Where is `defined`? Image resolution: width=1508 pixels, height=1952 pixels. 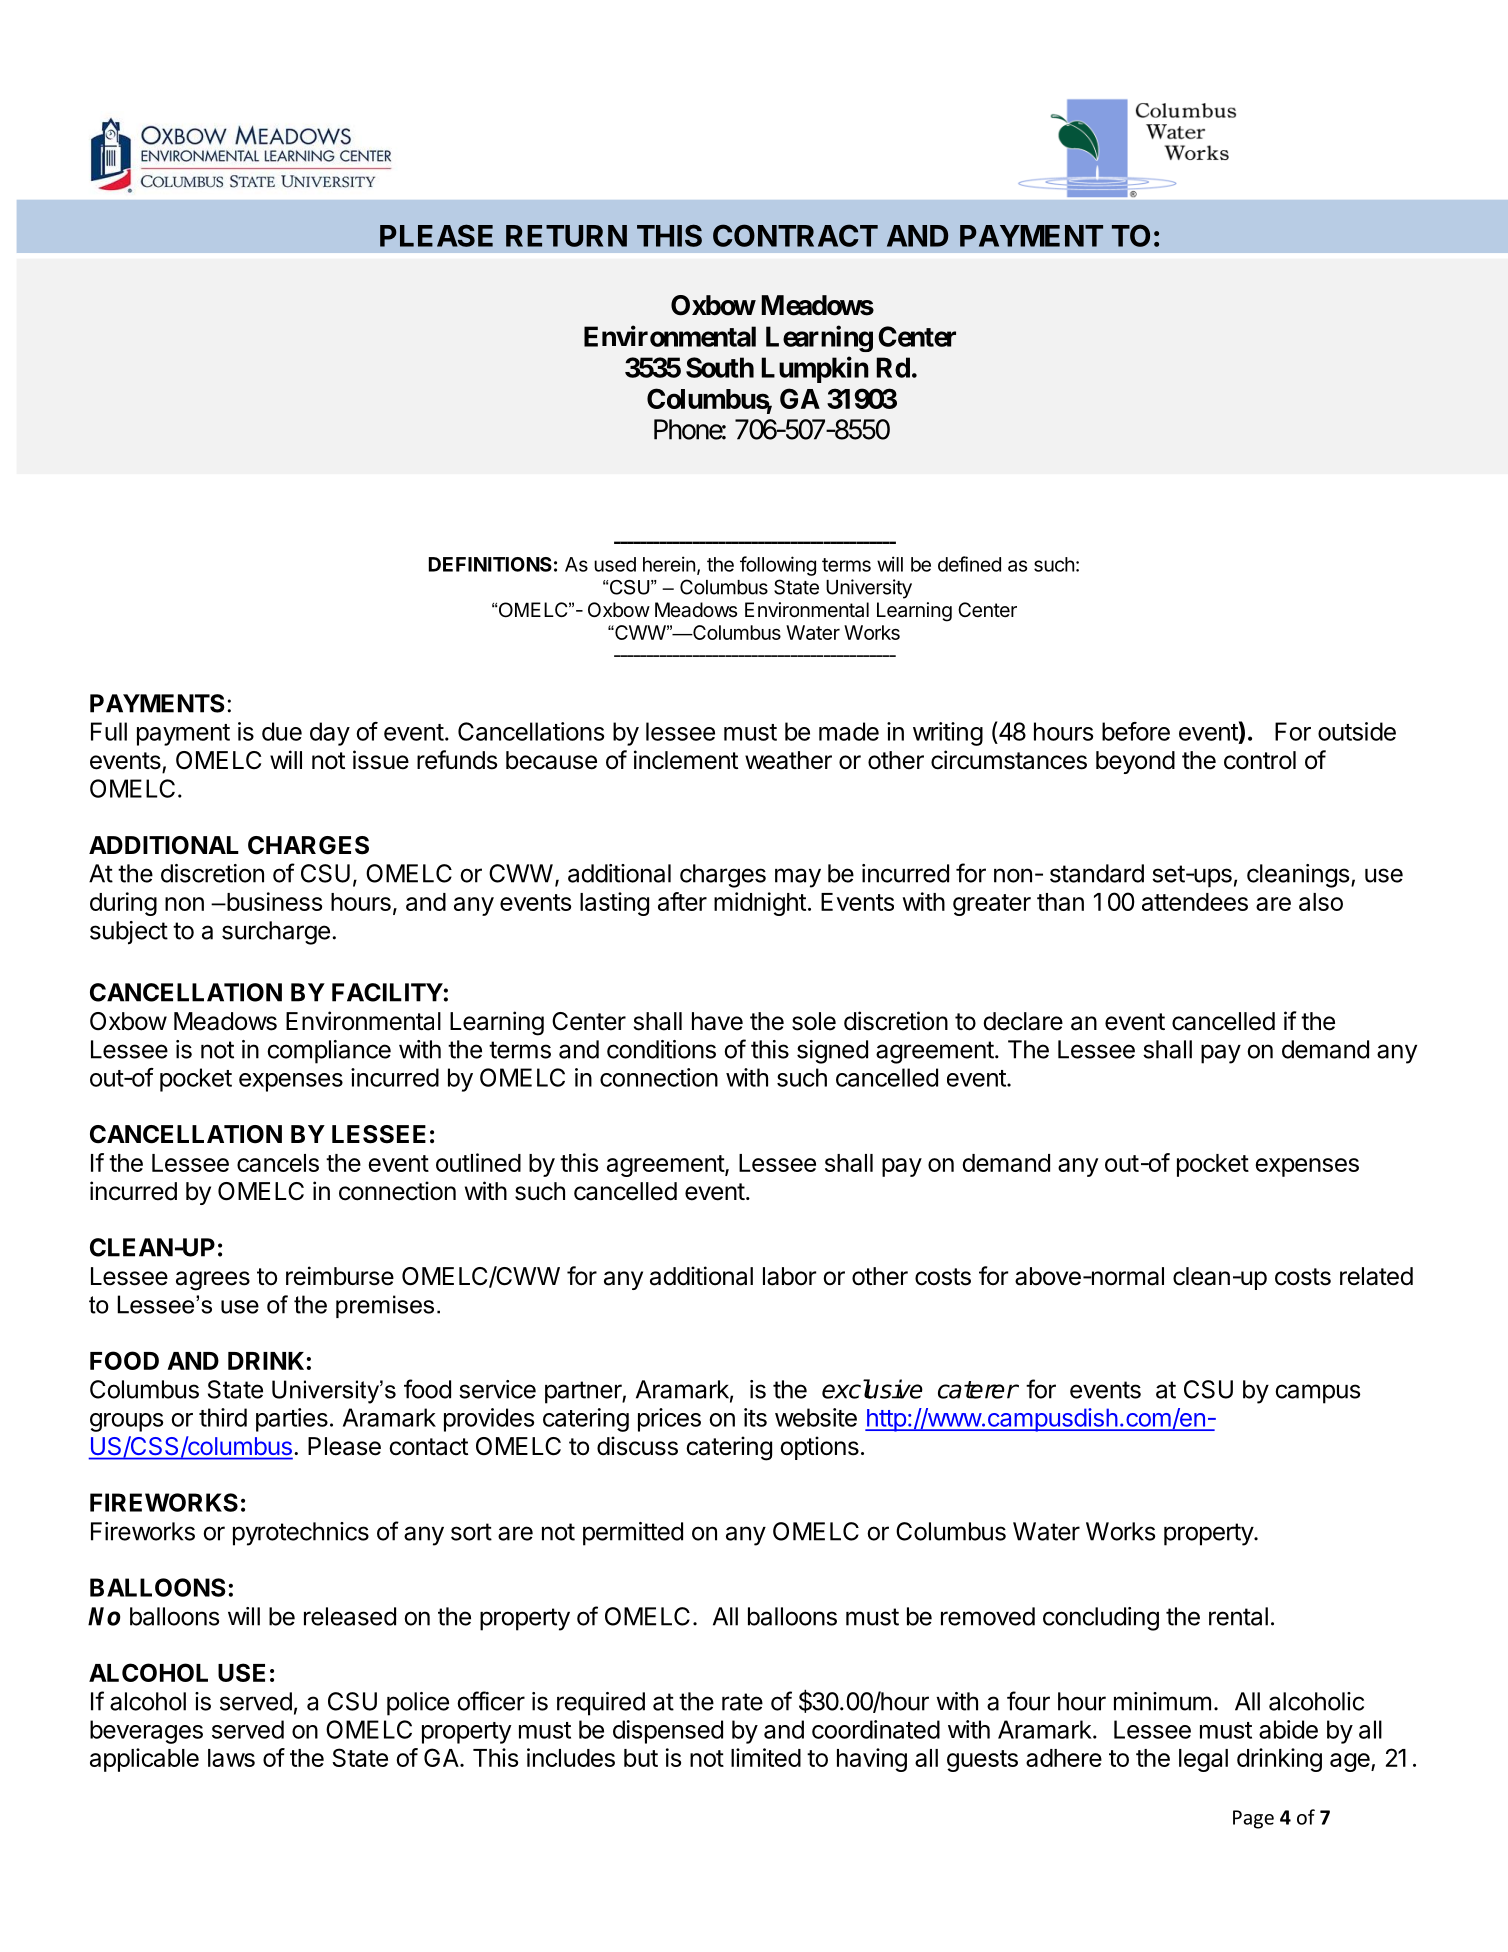 defined is located at coordinates (969, 564).
